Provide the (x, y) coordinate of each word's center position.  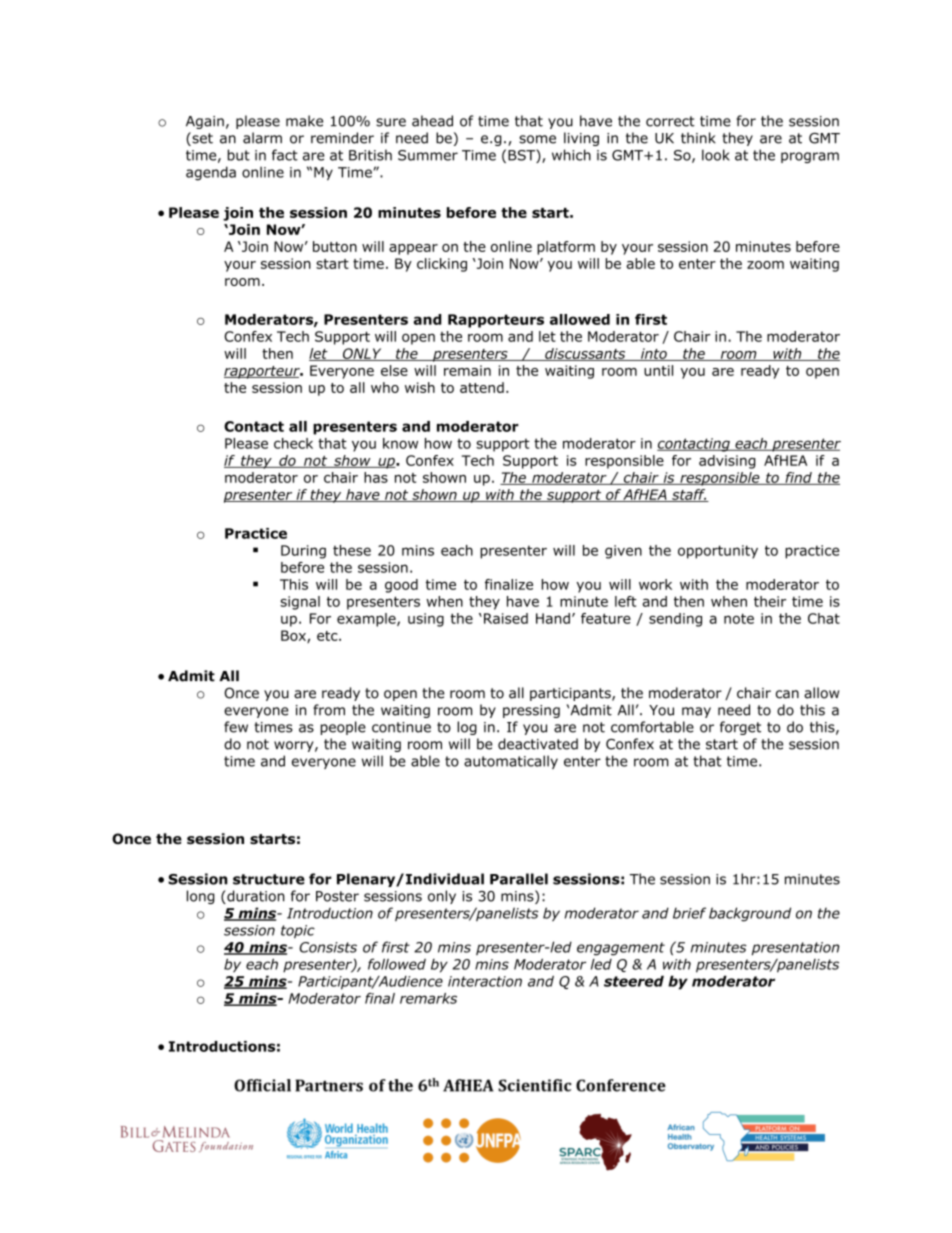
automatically (511, 762)
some (537, 139)
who (385, 387)
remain (467, 370)
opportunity (718, 552)
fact (285, 155)
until (658, 370)
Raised (506, 618)
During (303, 552)
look (716, 155)
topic (298, 931)
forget (740, 728)
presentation (796, 949)
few (236, 727)
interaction (485, 981)
